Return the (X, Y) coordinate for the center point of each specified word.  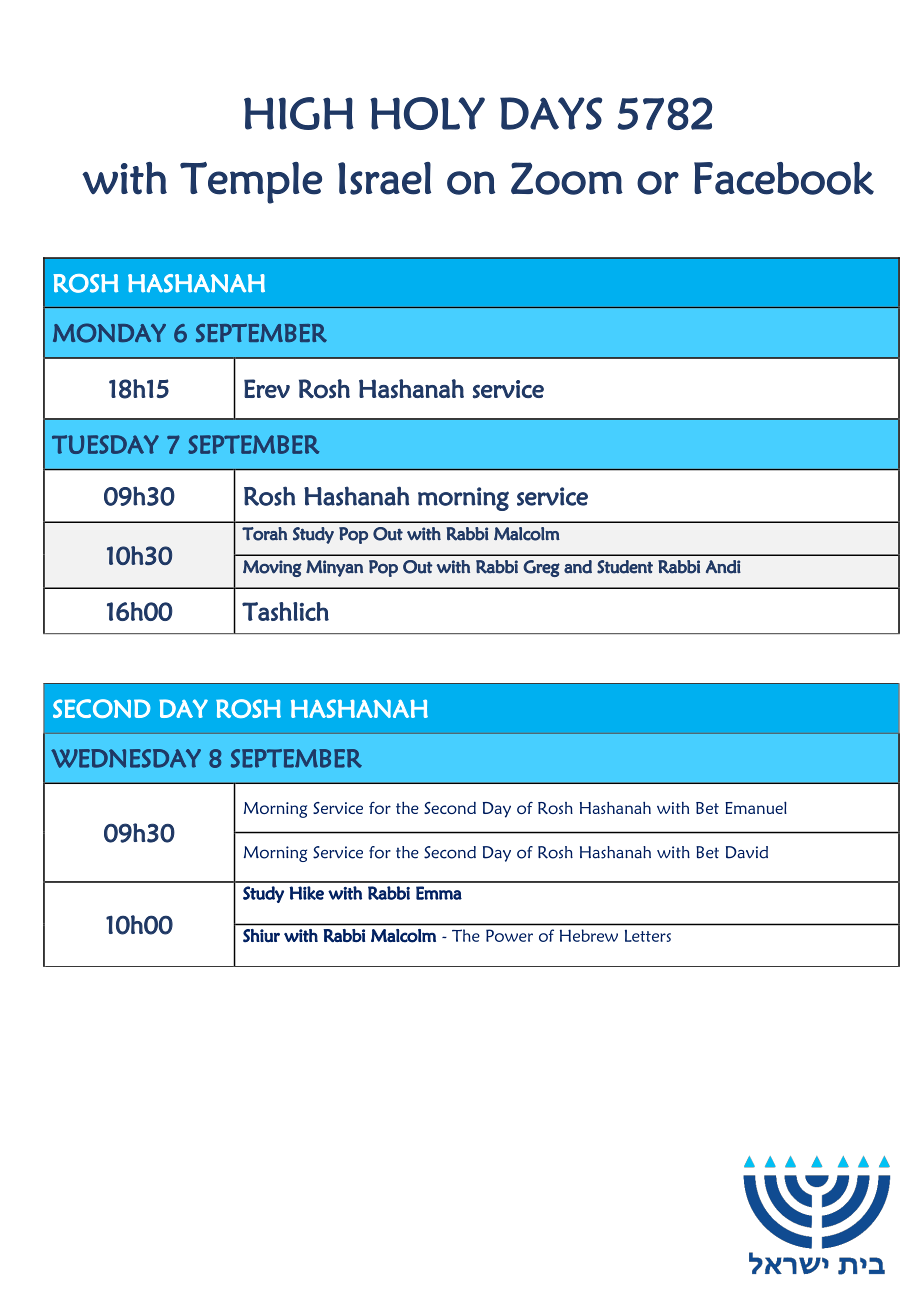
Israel (384, 178)
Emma (439, 893)
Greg (541, 568)
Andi (723, 567)
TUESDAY (105, 444)
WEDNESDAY (126, 758)
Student (625, 567)
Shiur (261, 936)
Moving (272, 568)
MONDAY (109, 333)
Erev (267, 388)
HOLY (427, 113)
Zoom (567, 178)
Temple (251, 183)
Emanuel (756, 807)
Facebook (784, 178)
